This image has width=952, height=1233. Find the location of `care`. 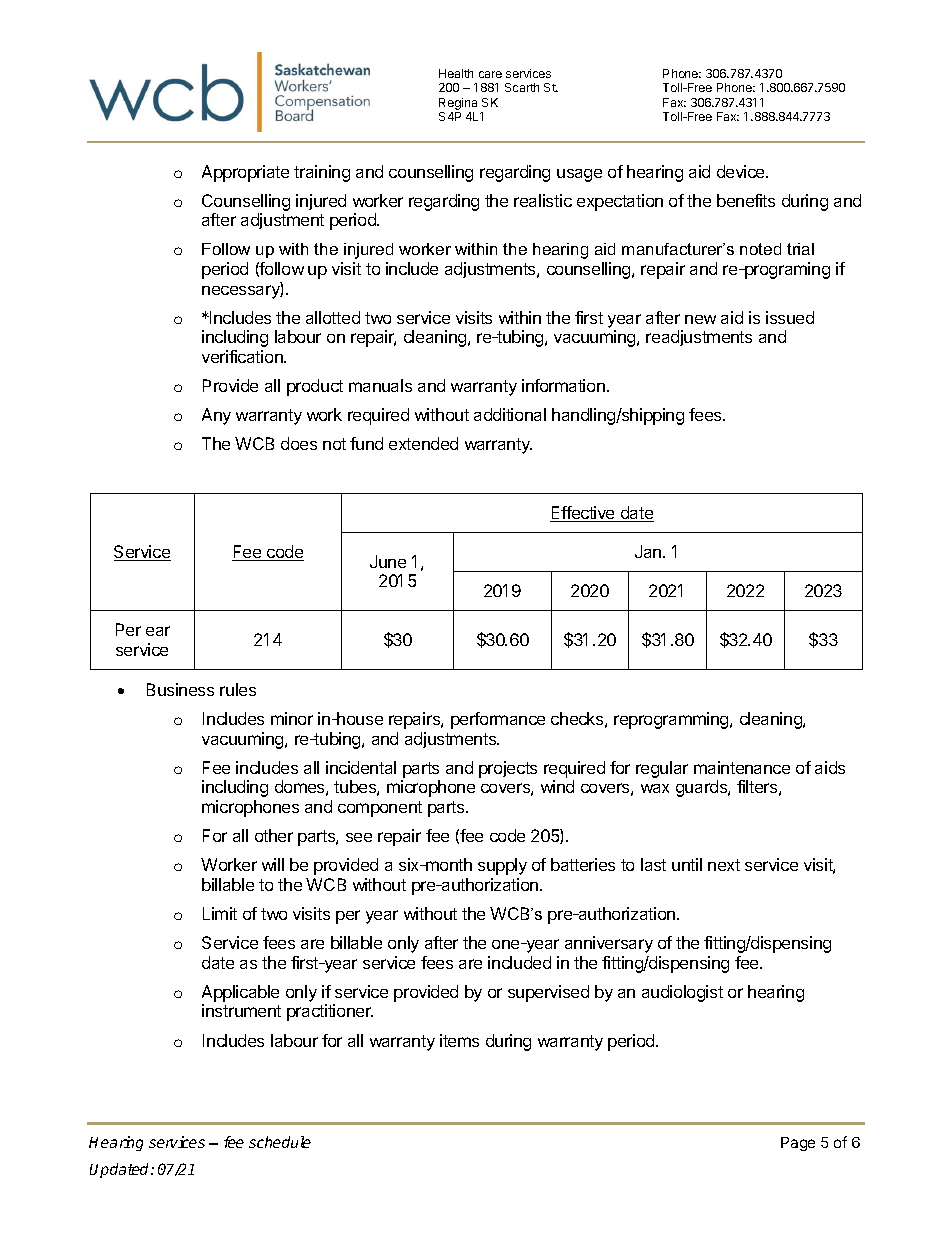

care is located at coordinates (490, 74).
